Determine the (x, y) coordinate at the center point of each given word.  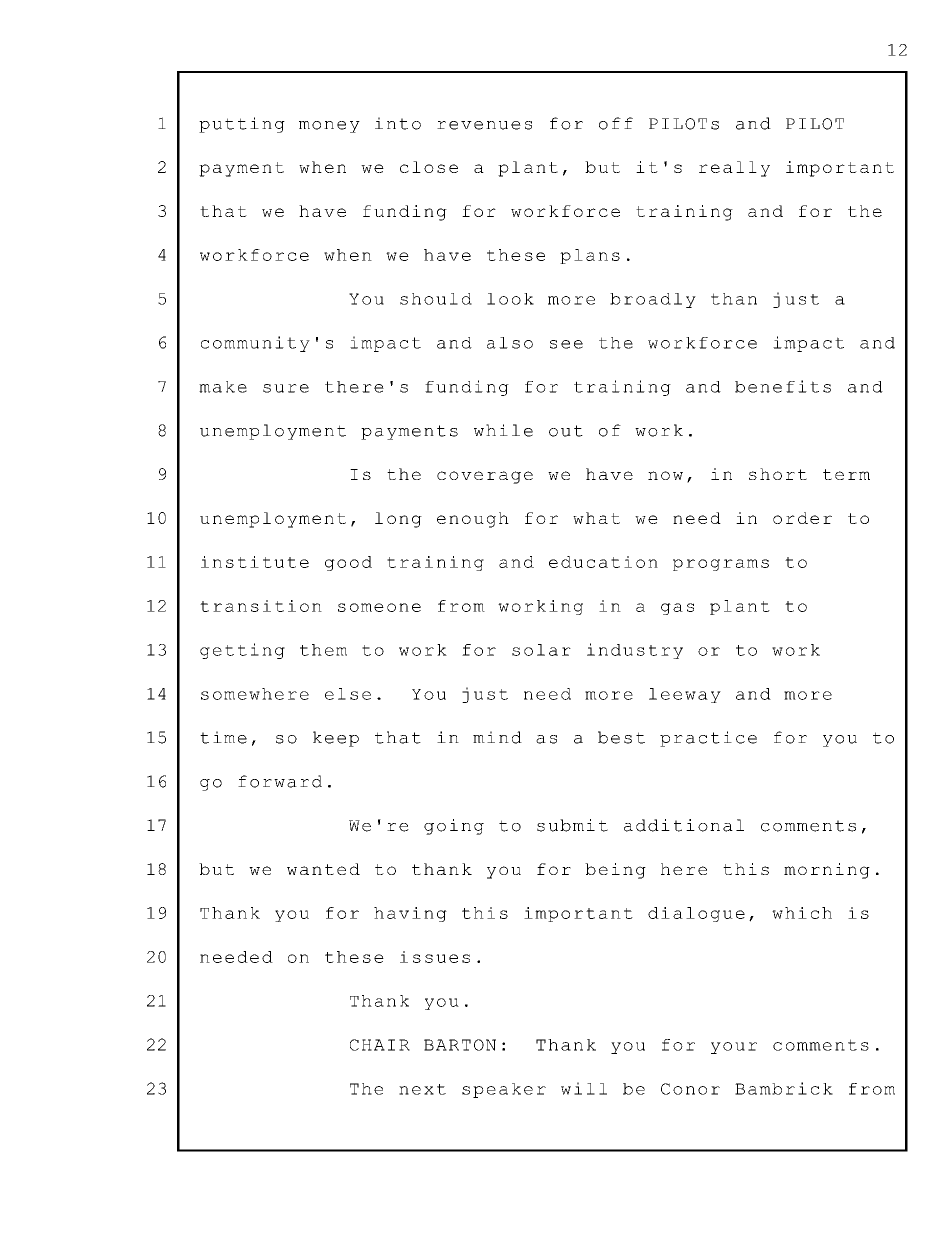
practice (708, 739)
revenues (484, 125)
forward (280, 781)
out (566, 431)
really (734, 169)
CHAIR (380, 1045)
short (778, 474)
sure (286, 388)
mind (497, 737)
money (329, 127)
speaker (504, 1090)
